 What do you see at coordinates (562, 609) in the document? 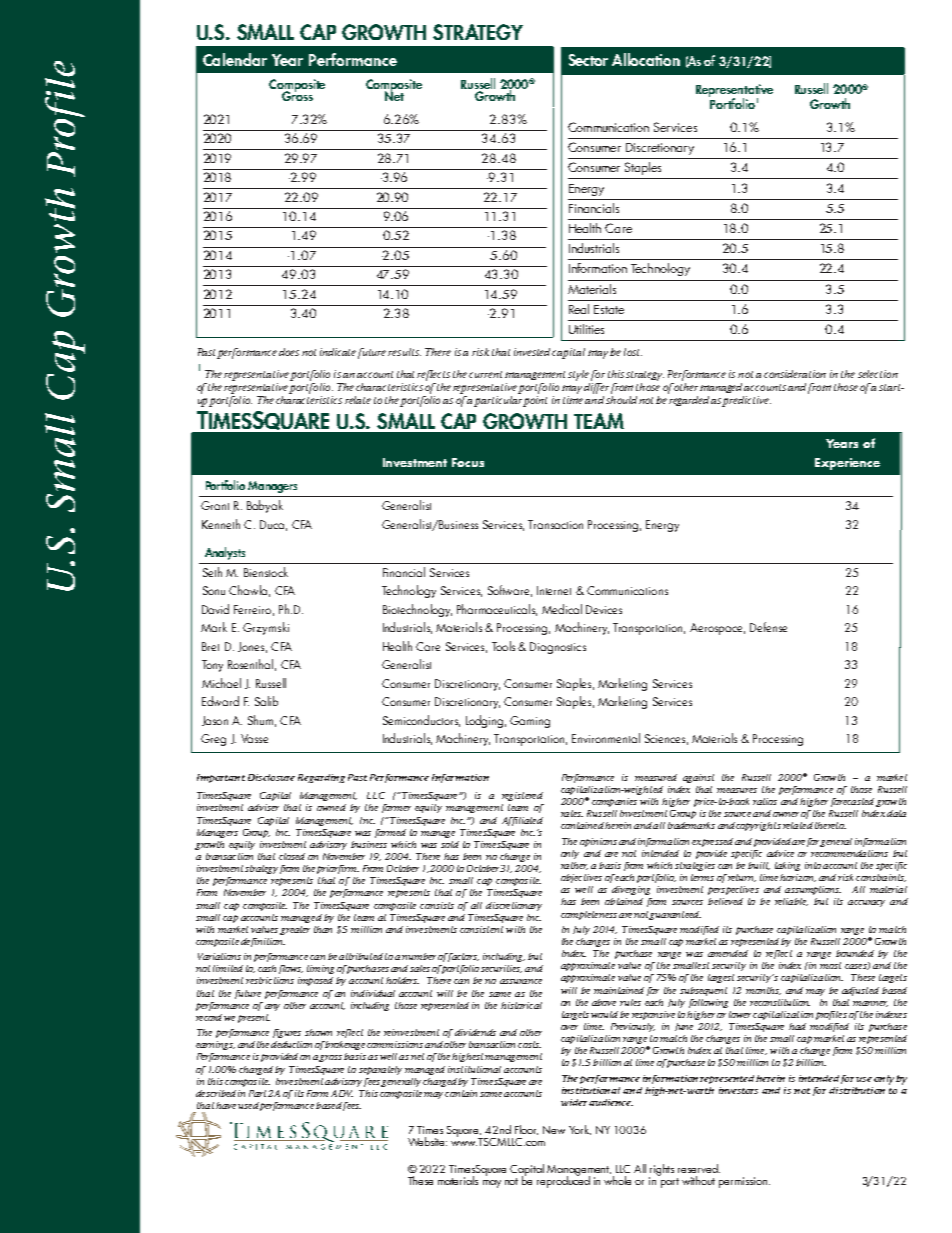
I see `Medical` at bounding box center [562, 609].
